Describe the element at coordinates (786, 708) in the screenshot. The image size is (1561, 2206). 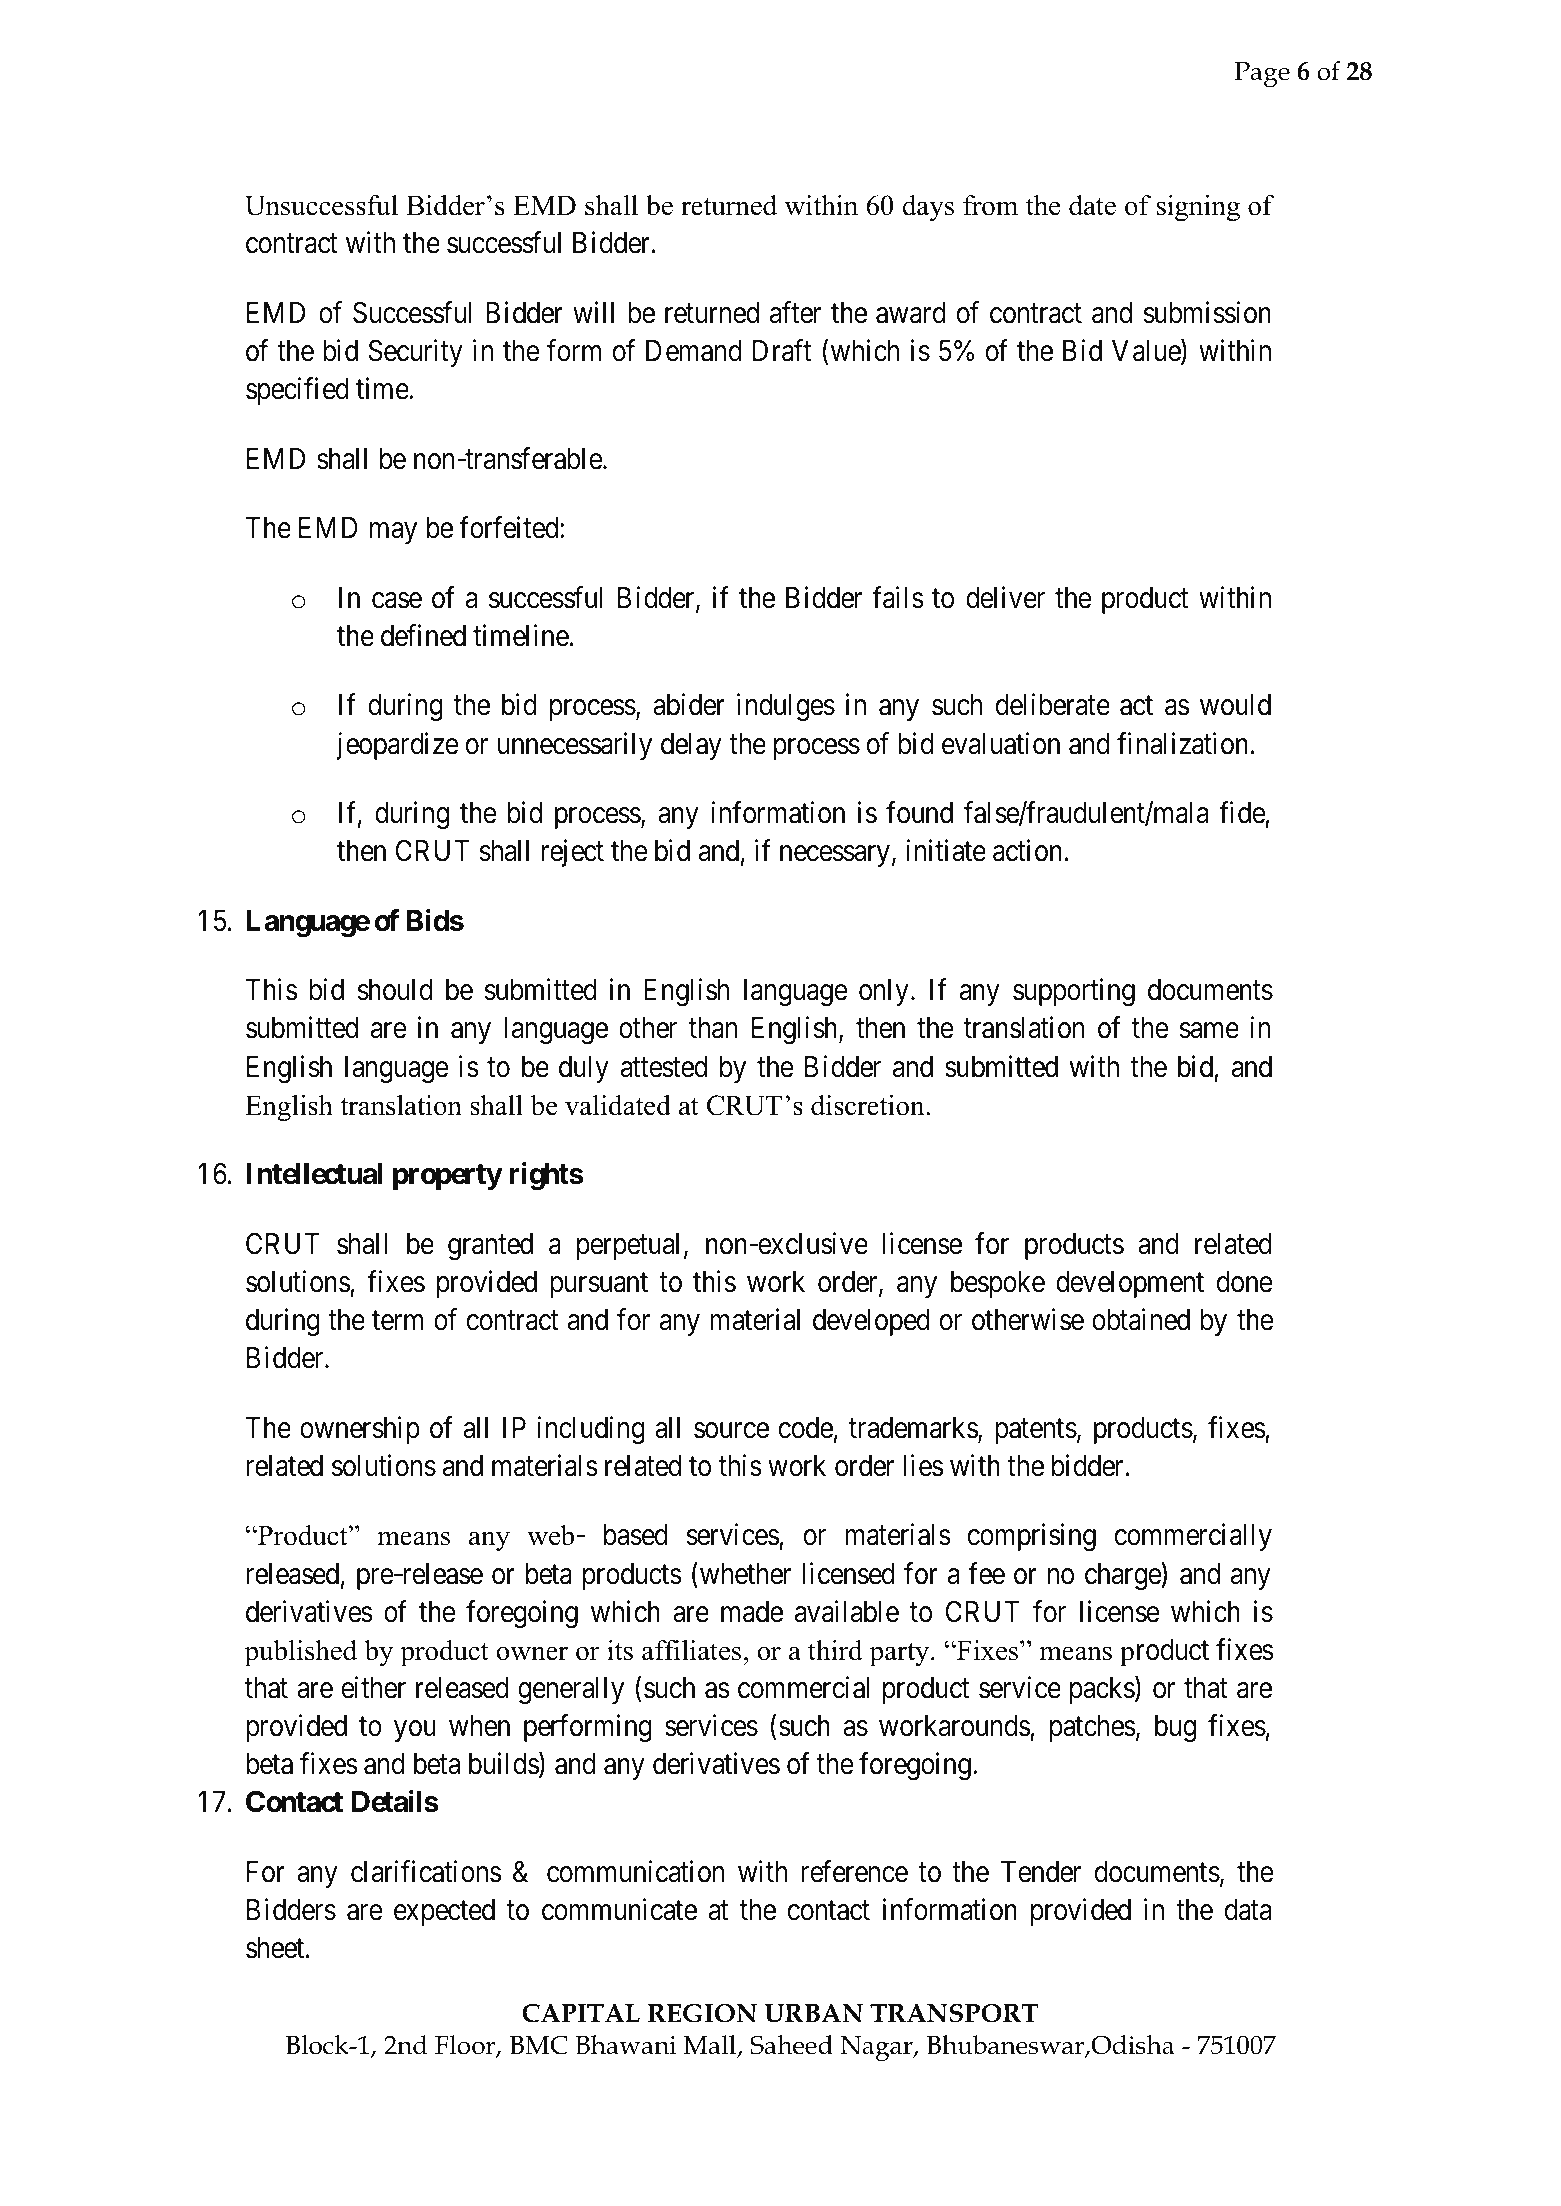
I see `indulges` at that location.
